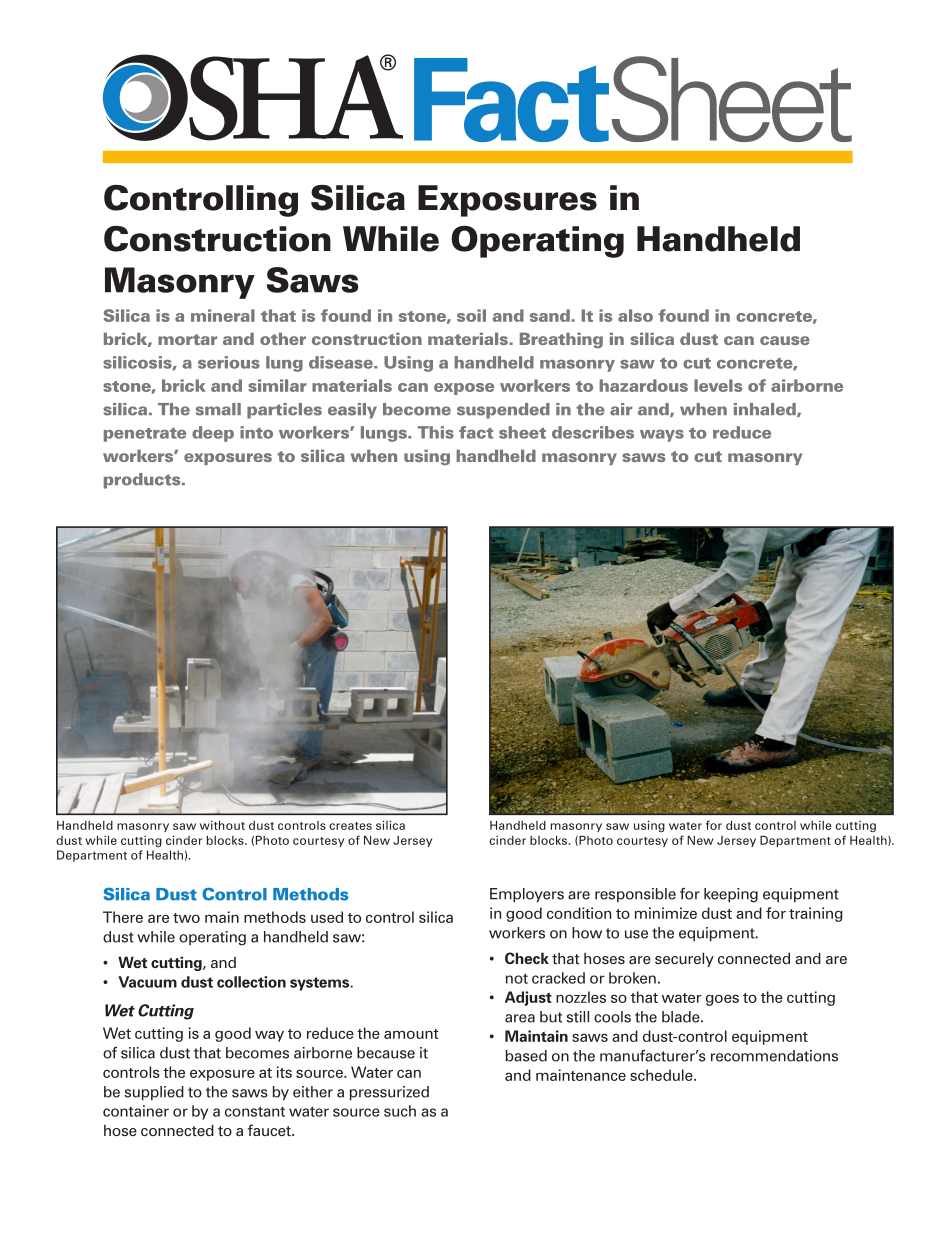 This screenshot has height=1233, width=952. What do you see at coordinates (471, 315) in the screenshot?
I see `soil` at bounding box center [471, 315].
